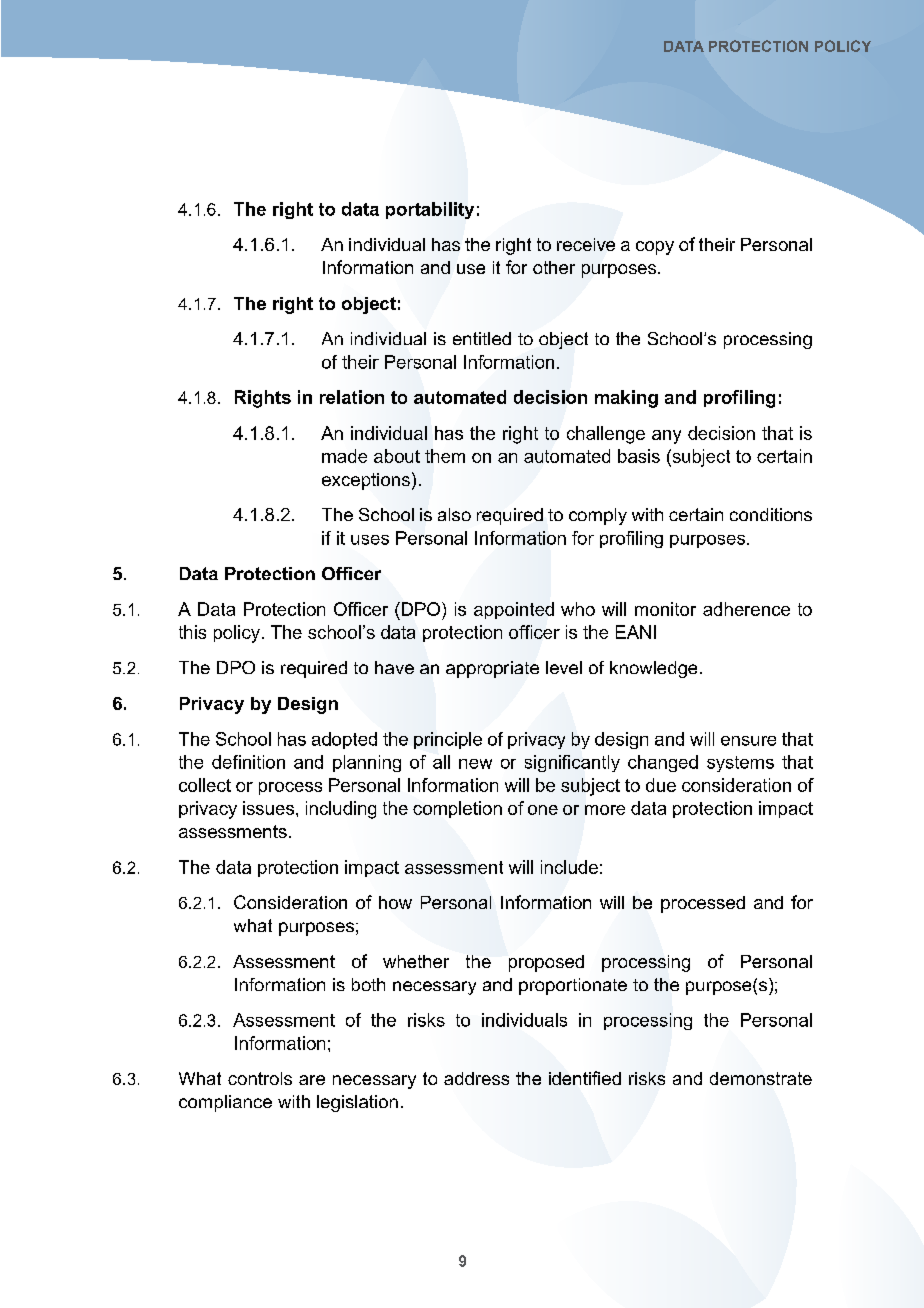 The height and width of the screenshot is (1308, 924). I want to click on issues, so click(268, 808).
